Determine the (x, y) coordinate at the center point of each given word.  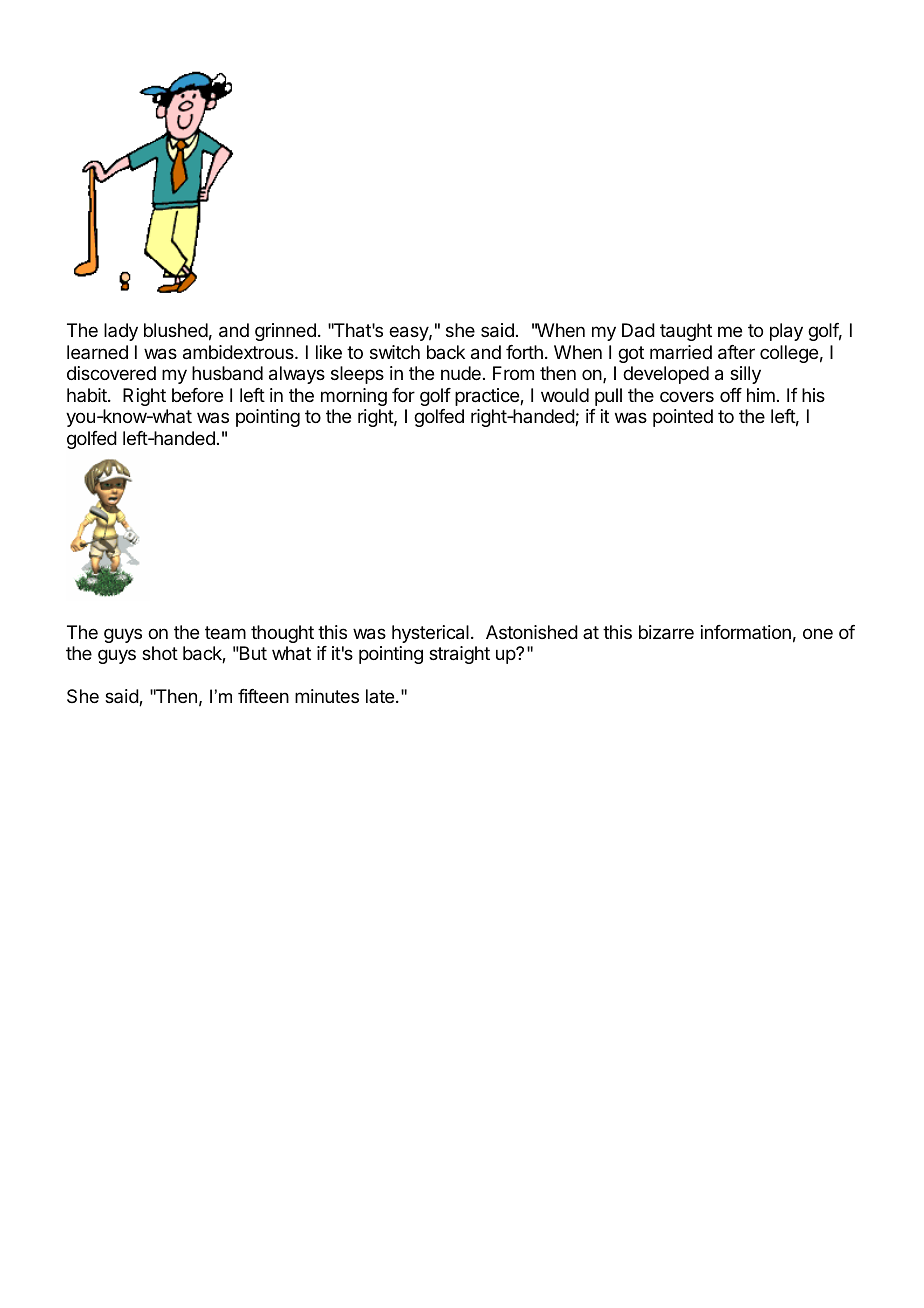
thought (282, 634)
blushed (176, 330)
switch (395, 352)
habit (88, 395)
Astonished (532, 632)
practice (488, 397)
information (746, 632)
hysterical (430, 634)
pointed (683, 418)
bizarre (666, 632)
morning (354, 397)
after (736, 352)
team (225, 633)
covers (687, 396)
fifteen (263, 696)
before (197, 395)
